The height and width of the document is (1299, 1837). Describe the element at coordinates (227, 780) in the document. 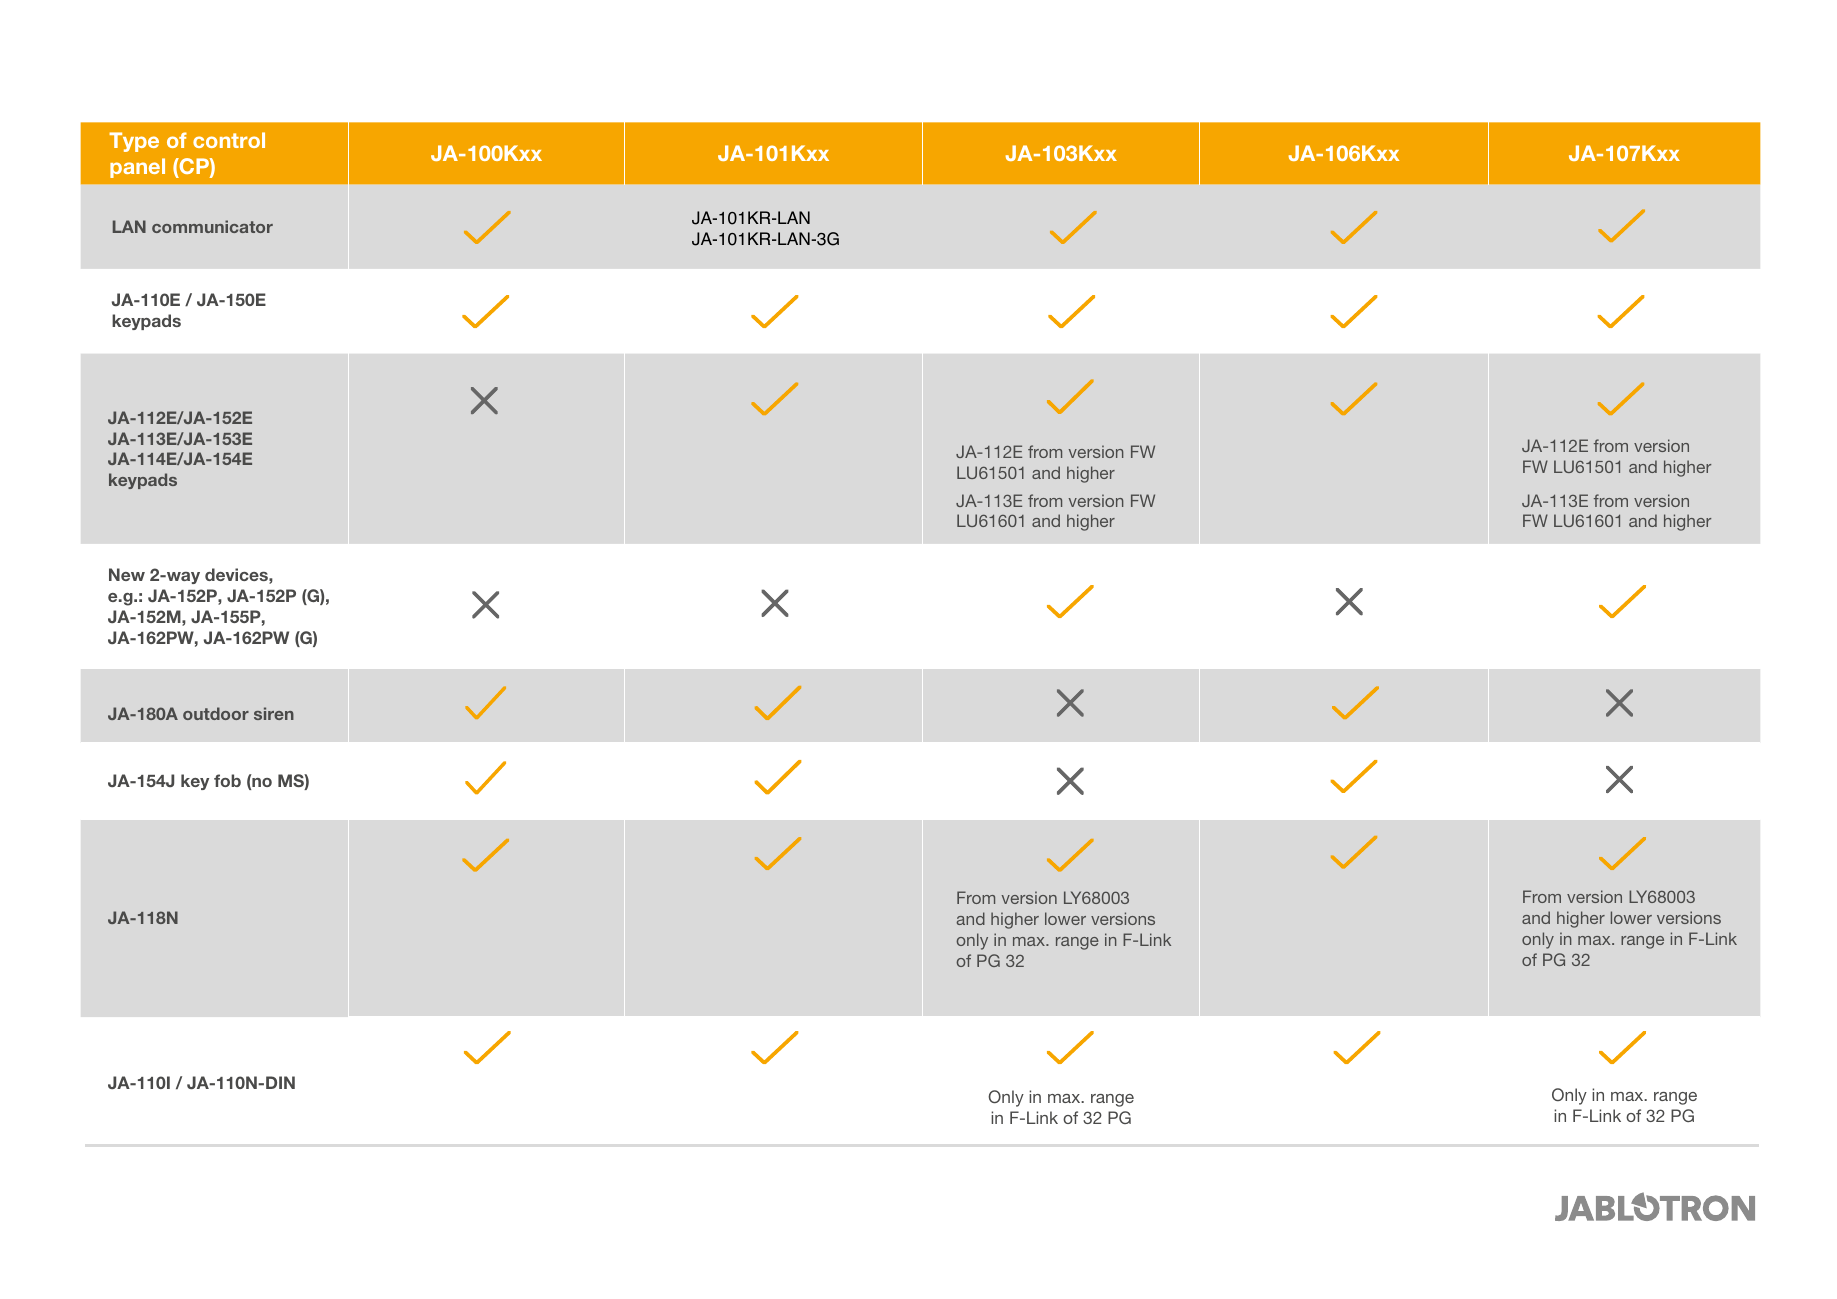

I see `fob` at that location.
